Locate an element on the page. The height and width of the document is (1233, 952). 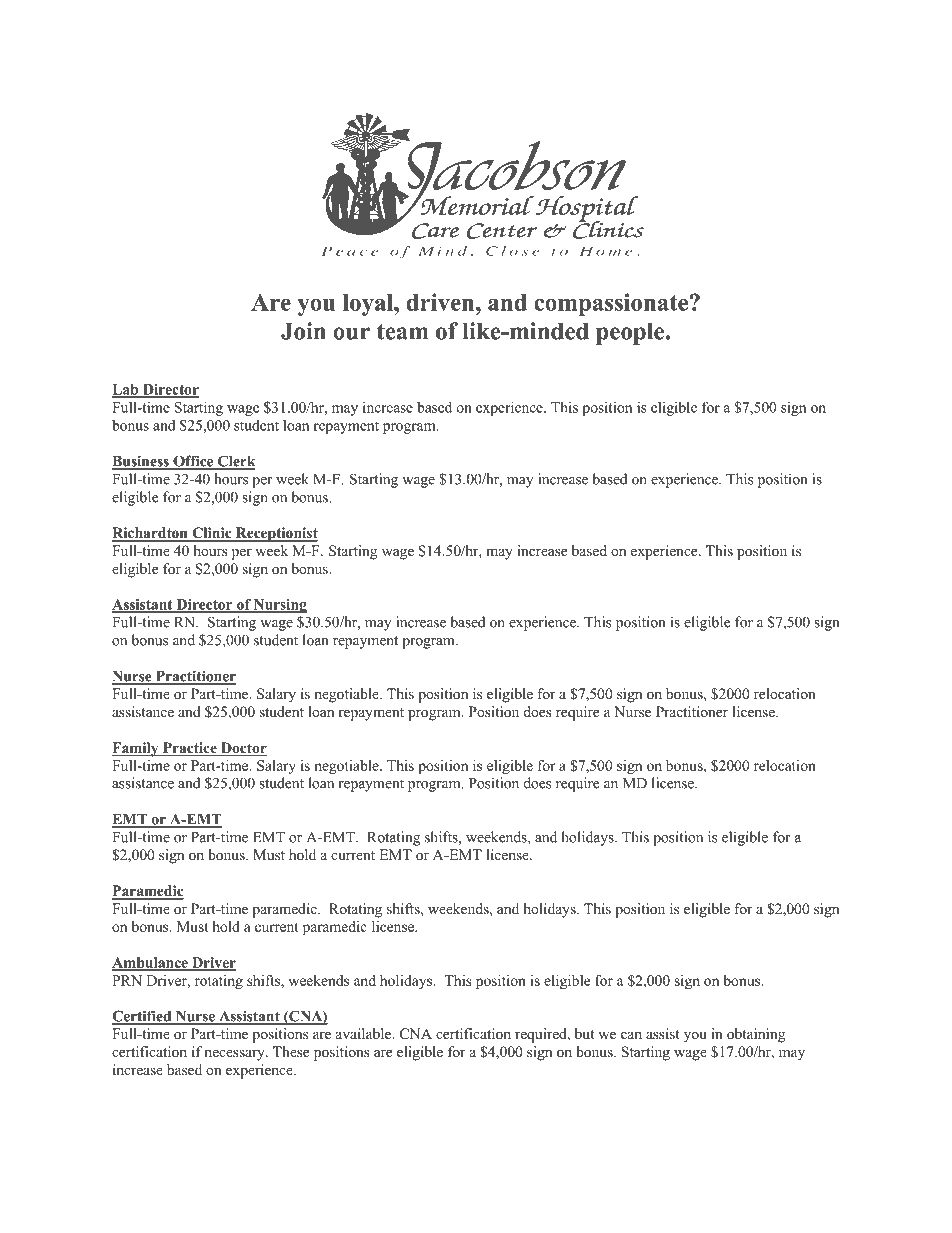
team is located at coordinates (402, 332).
